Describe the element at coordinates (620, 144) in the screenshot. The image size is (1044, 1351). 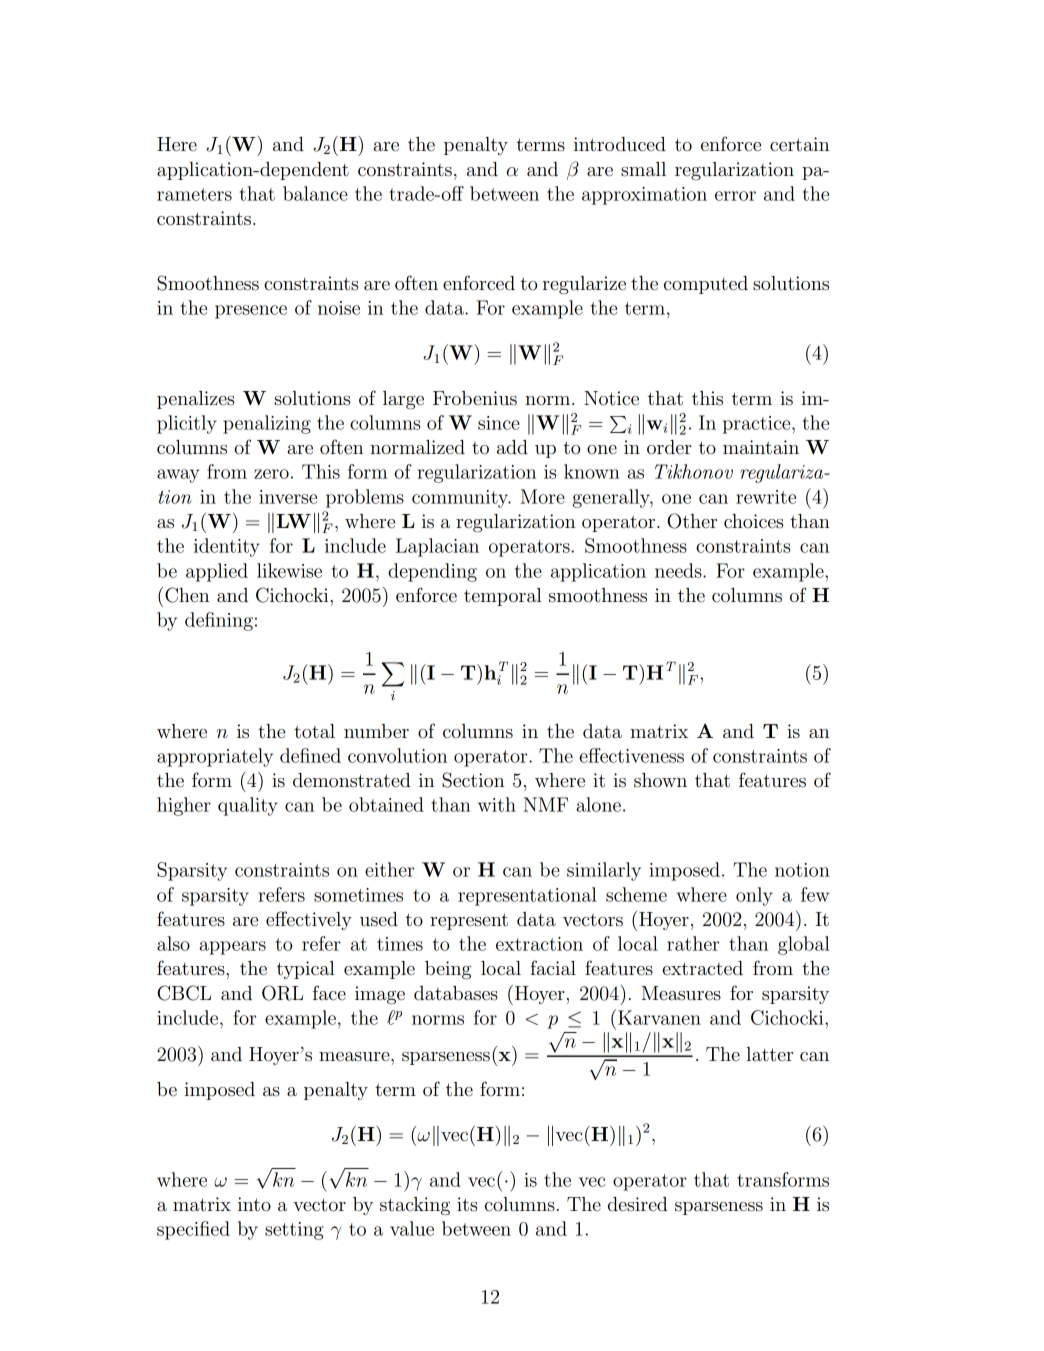
I see `introduced` at that location.
